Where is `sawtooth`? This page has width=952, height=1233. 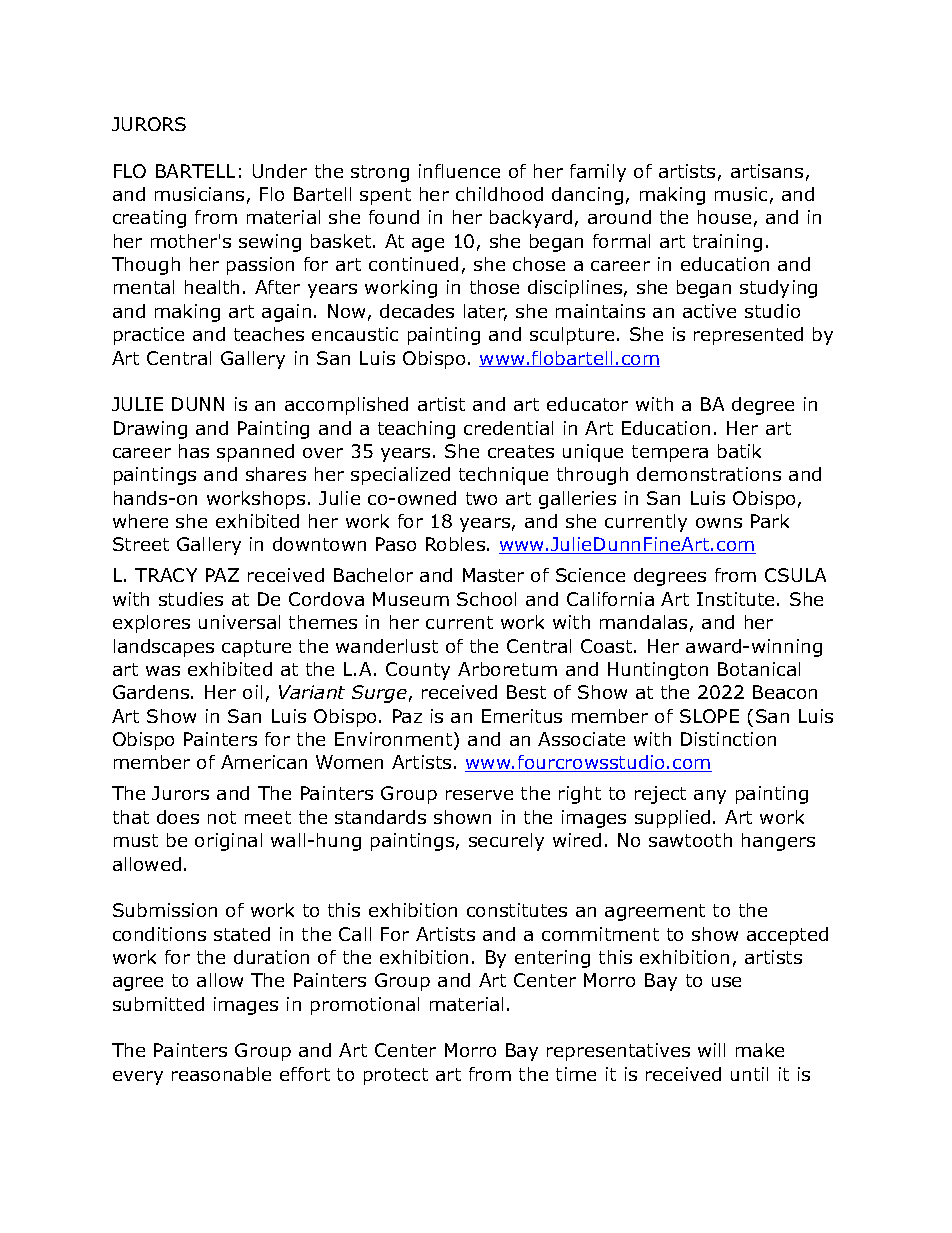 sawtooth is located at coordinates (690, 840).
